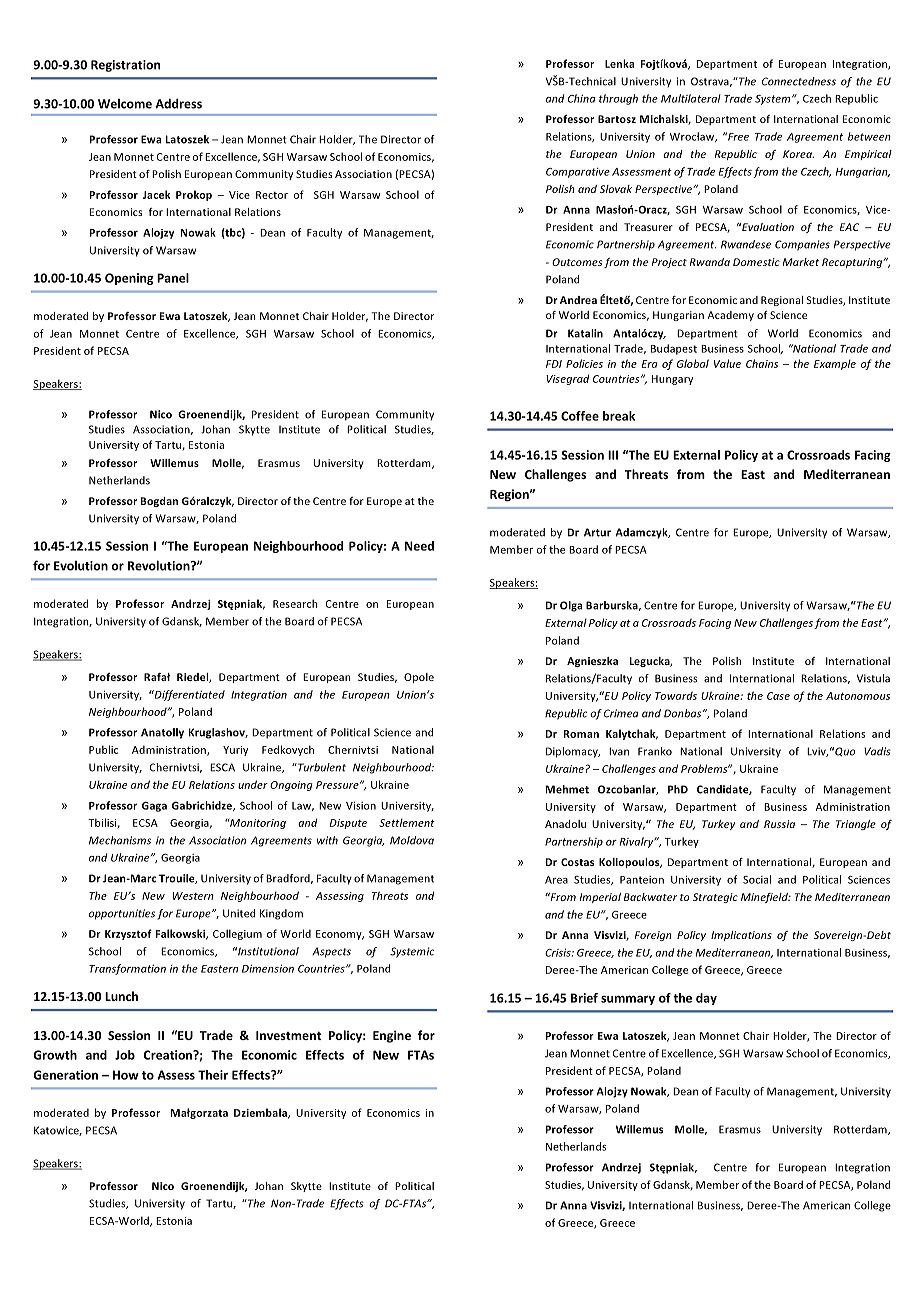 The width and height of the image is (924, 1308). I want to click on Agnieszka, so click(592, 662).
